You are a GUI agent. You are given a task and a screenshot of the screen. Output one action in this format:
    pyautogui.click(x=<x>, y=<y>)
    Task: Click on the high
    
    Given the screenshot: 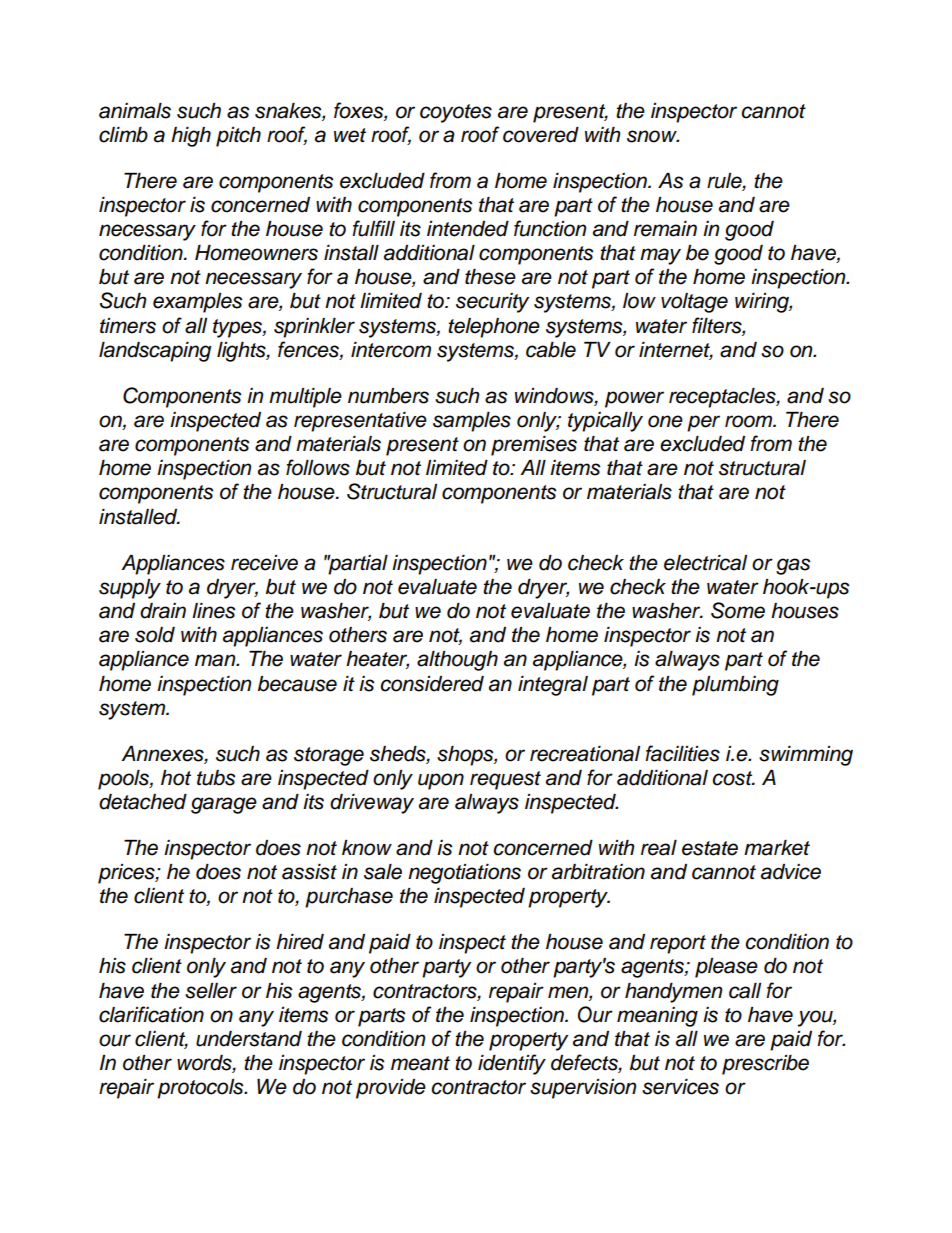 What is the action you would take?
    pyautogui.click(x=191, y=137)
